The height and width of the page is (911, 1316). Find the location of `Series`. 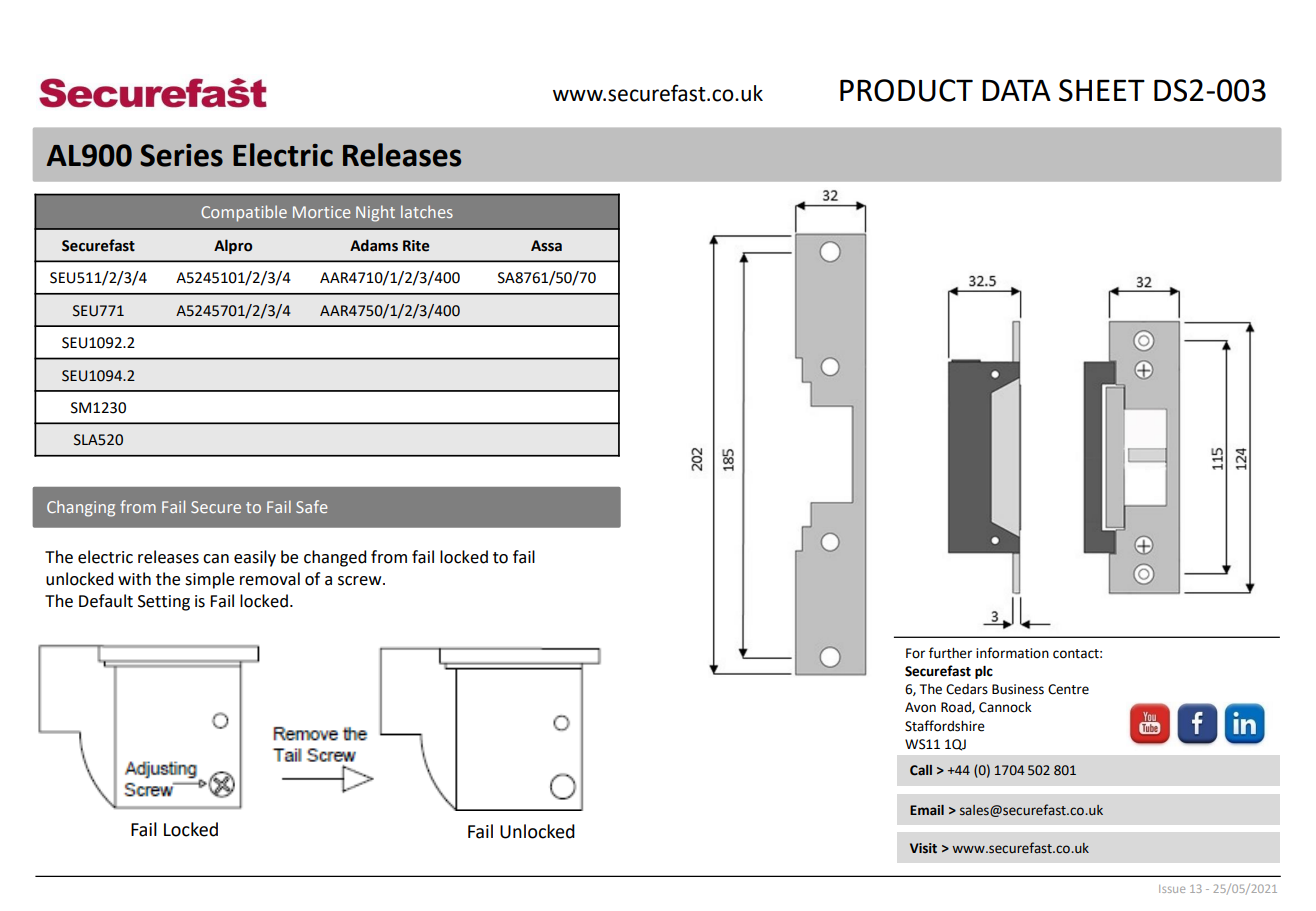

Series is located at coordinates (181, 155).
